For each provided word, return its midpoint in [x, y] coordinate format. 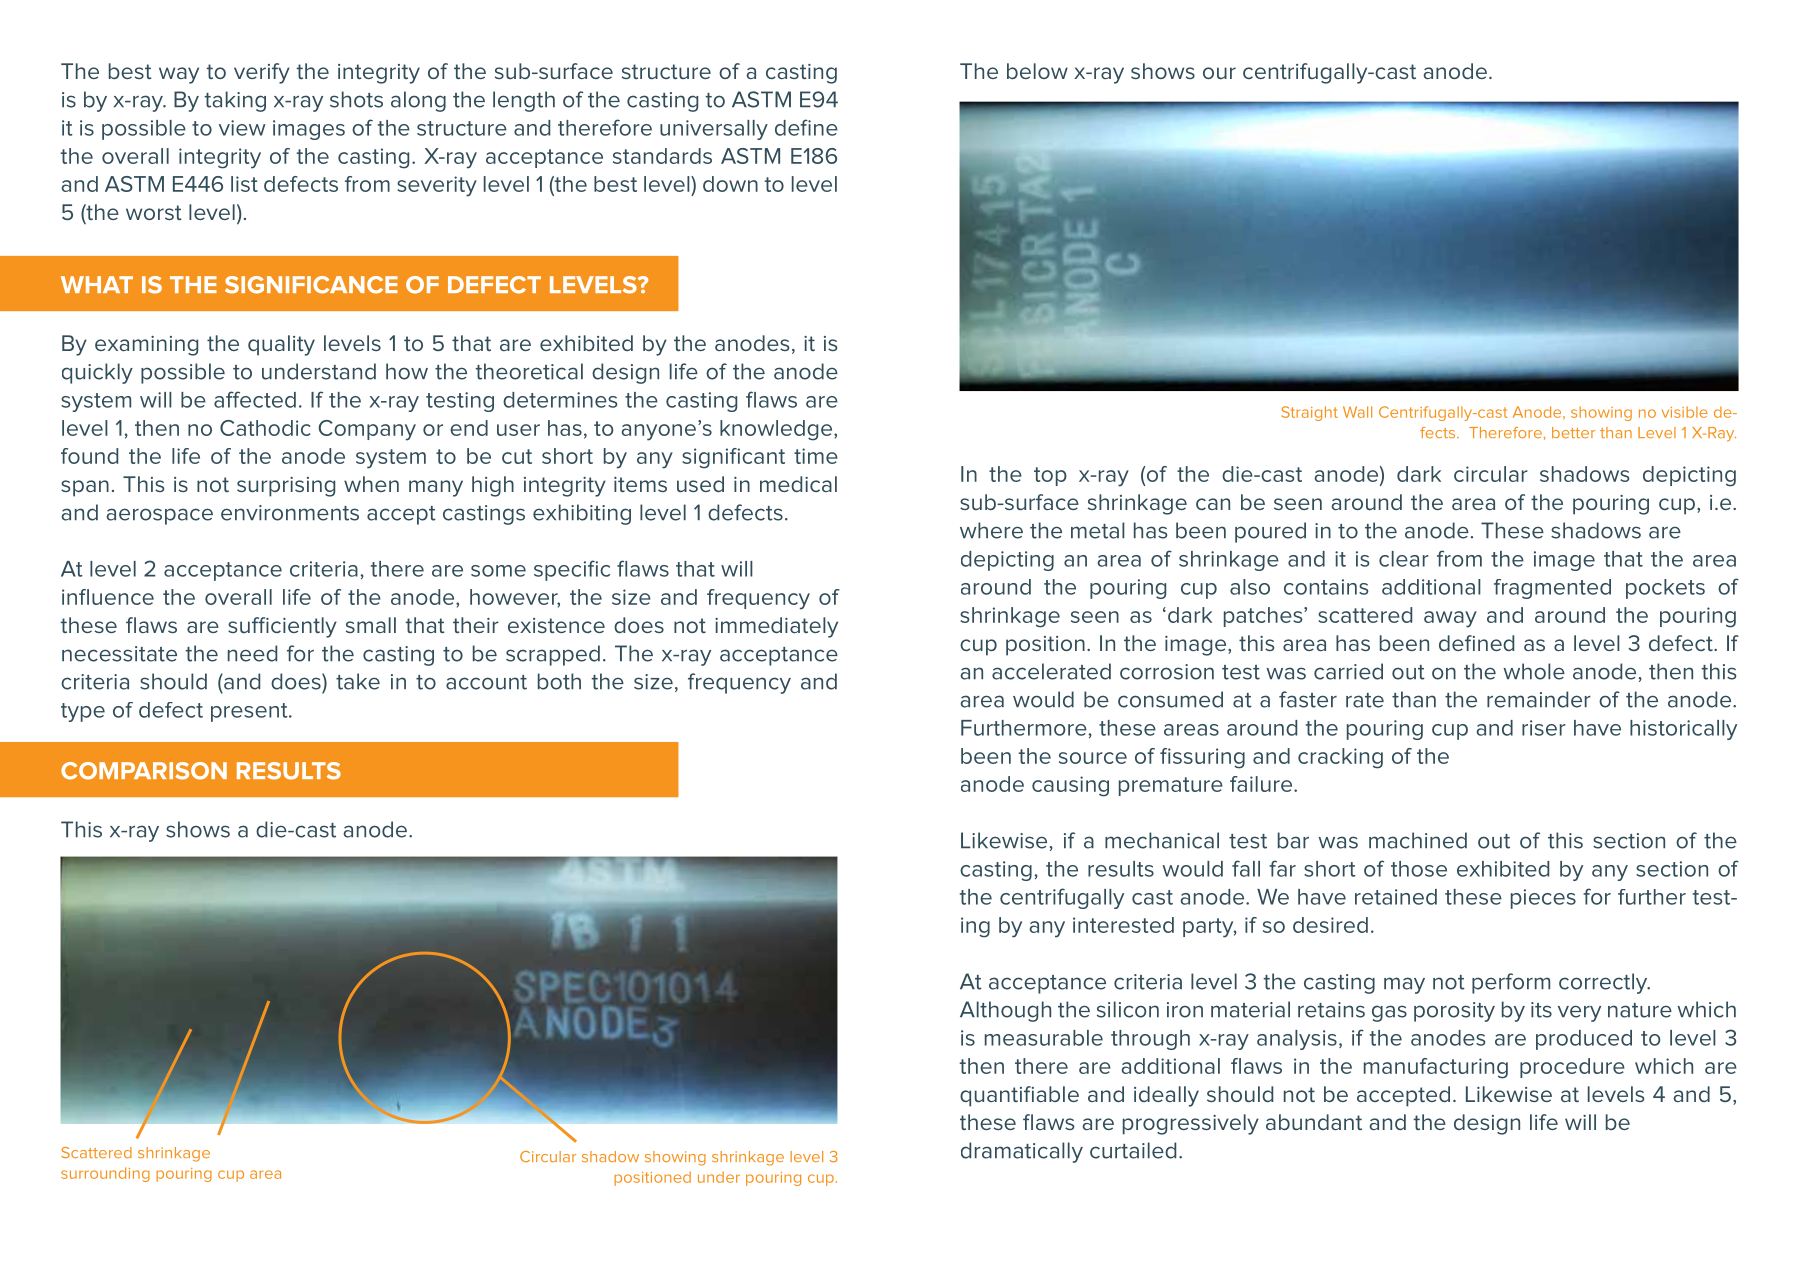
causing [1070, 786]
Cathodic [265, 428]
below [1037, 71]
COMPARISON [144, 771]
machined [1418, 840]
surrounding [105, 1174]
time [816, 456]
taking [235, 101]
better [1573, 432]
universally [714, 130]
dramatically [1022, 1152]
